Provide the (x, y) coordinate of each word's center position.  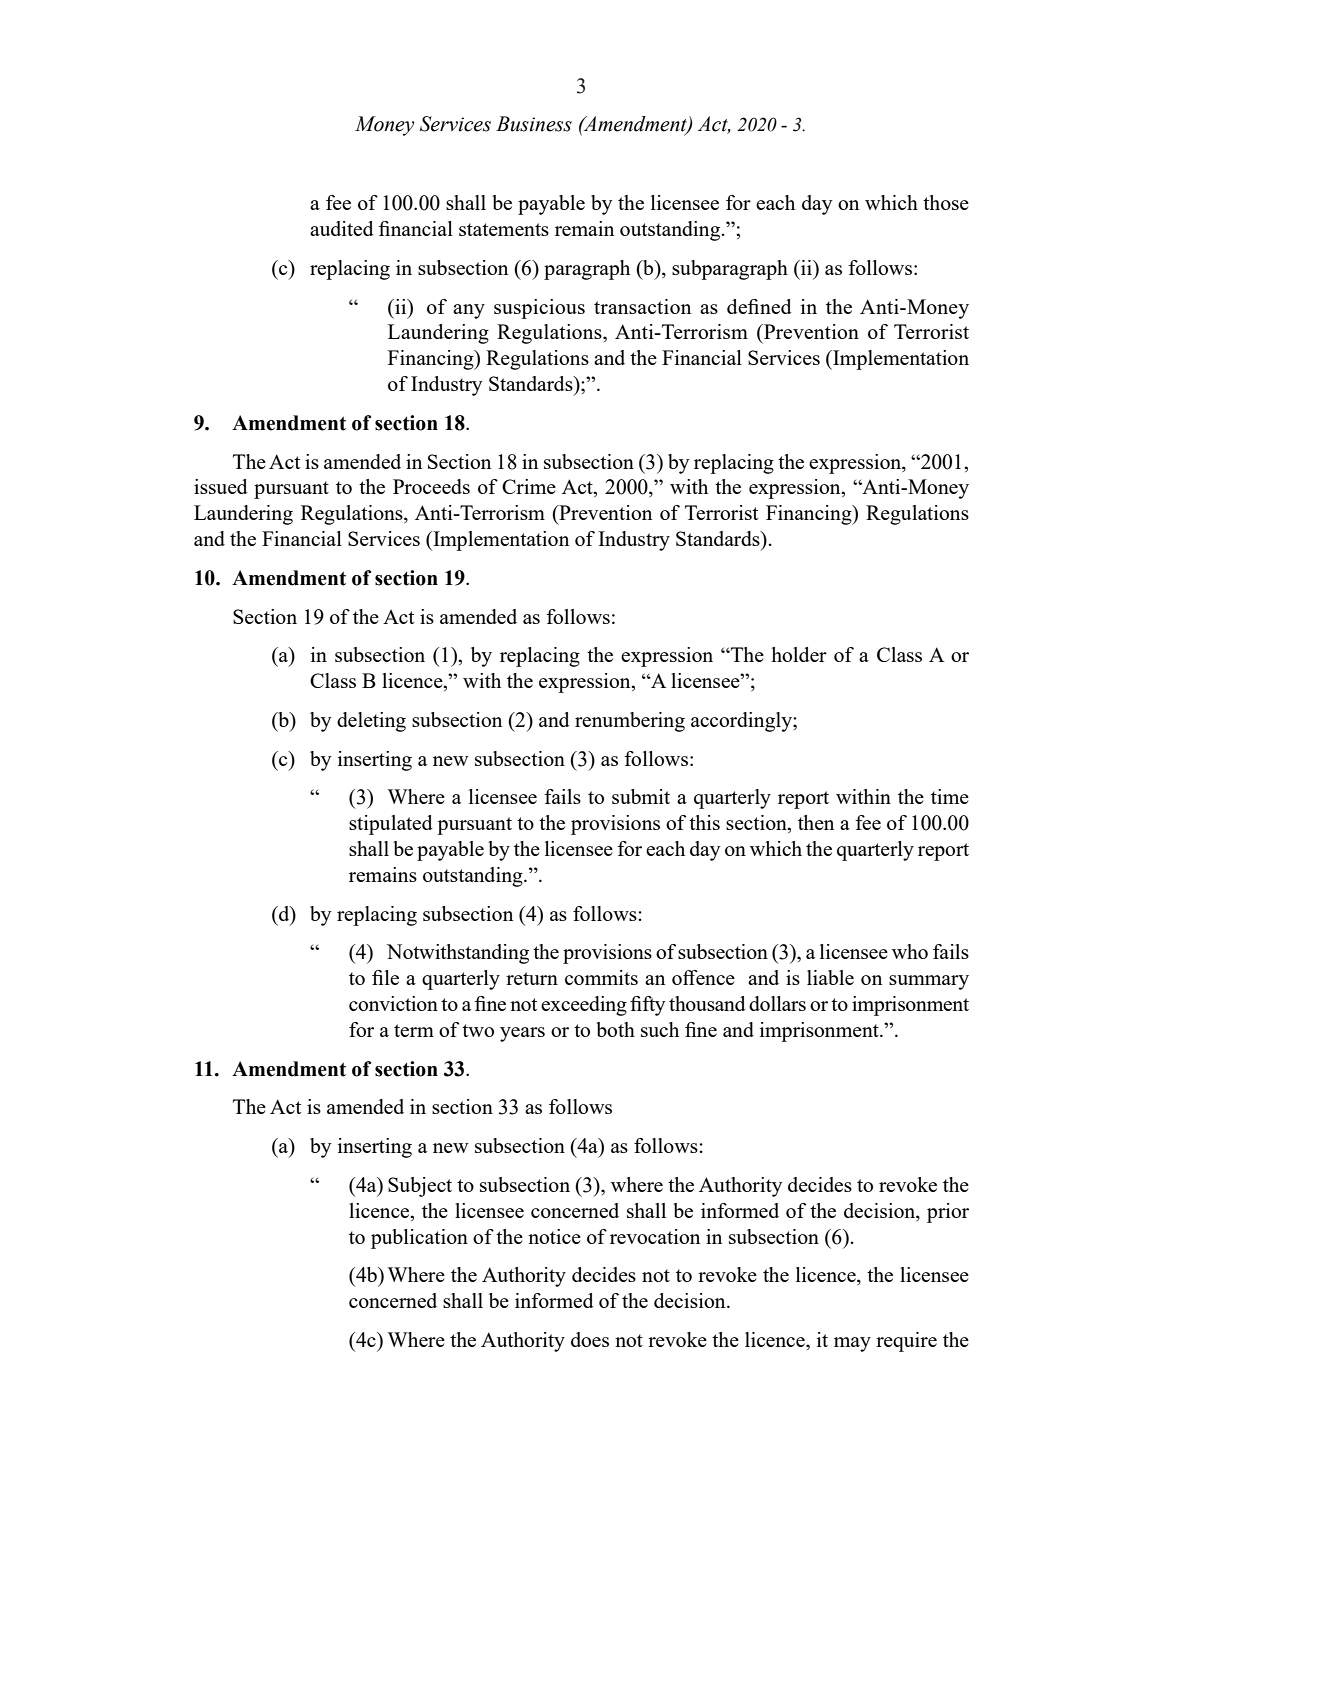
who (910, 951)
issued (221, 486)
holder (799, 654)
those (946, 202)
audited (342, 228)
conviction (393, 1003)
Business (534, 124)
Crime (529, 486)
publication (419, 1239)
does (590, 1339)
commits (601, 977)
